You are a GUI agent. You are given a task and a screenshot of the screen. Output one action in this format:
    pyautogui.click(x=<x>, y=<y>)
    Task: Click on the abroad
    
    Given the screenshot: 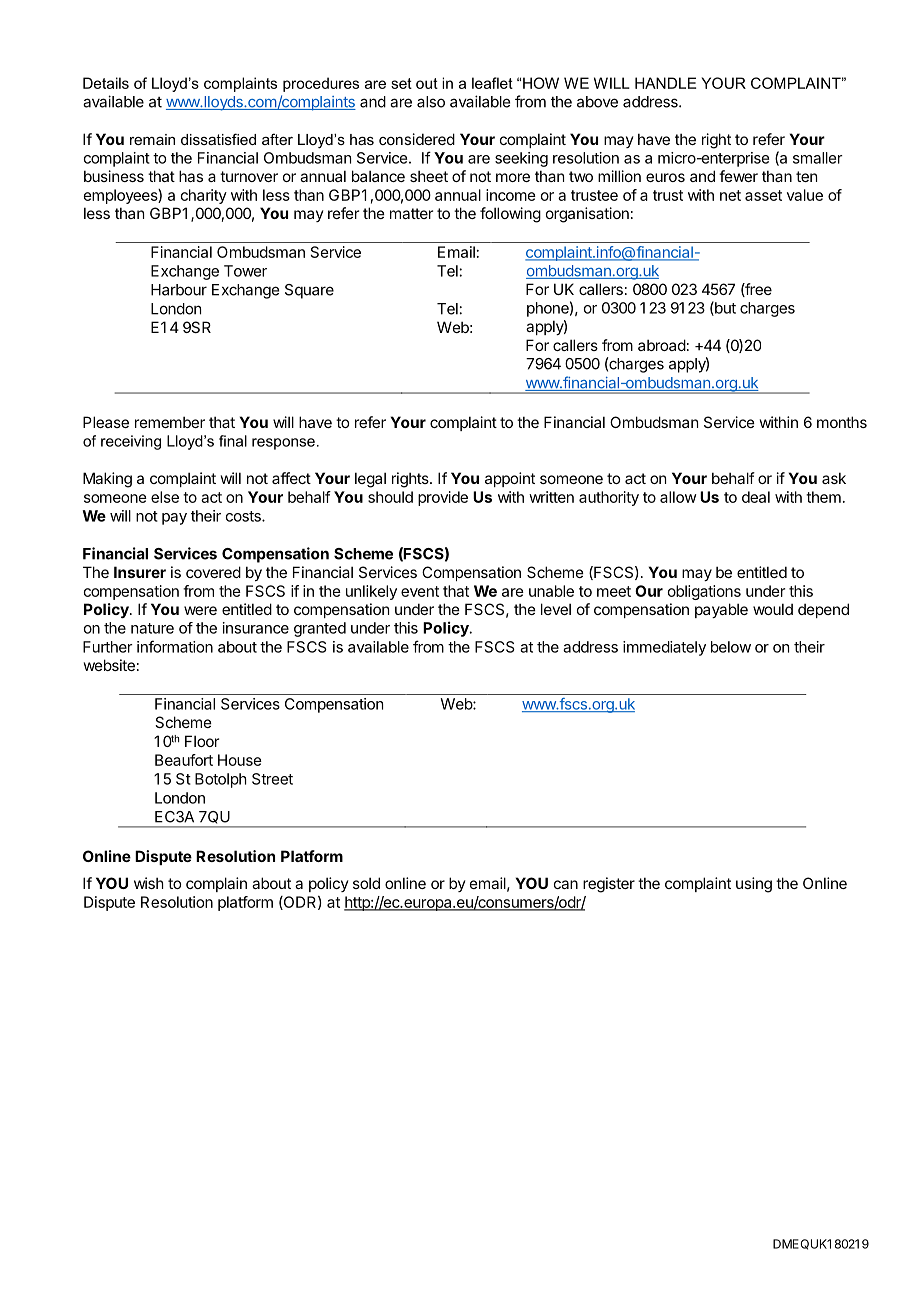 What is the action you would take?
    pyautogui.click(x=662, y=345)
